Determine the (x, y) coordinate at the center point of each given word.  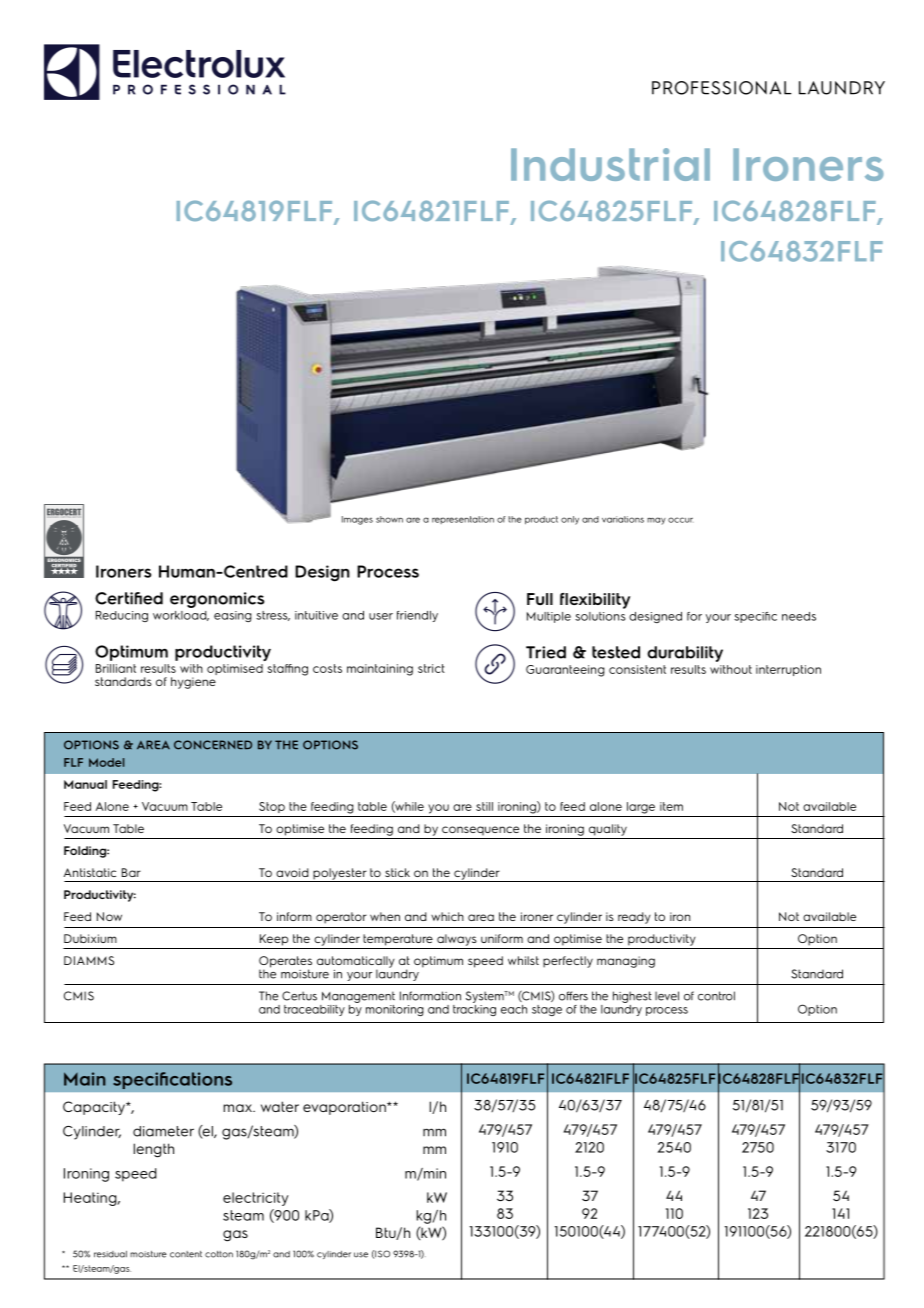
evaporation (345, 1108)
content (186, 1254)
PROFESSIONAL (722, 88)
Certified (129, 598)
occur (681, 520)
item (671, 806)
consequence (480, 830)
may (656, 521)
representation (463, 520)
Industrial (610, 164)
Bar (131, 872)
